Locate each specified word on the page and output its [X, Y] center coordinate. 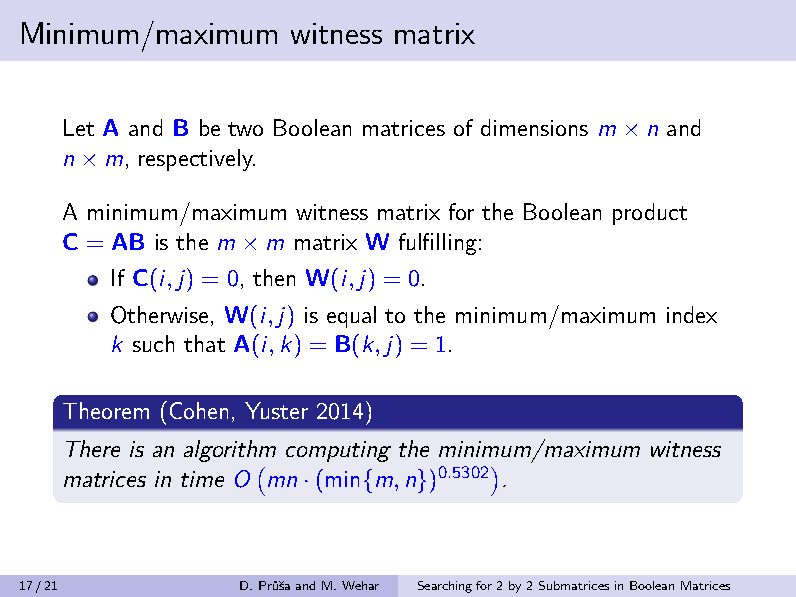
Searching [445, 587]
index [692, 314]
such [153, 343]
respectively [197, 160]
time [202, 479]
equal [351, 317]
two [245, 129]
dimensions [534, 127]
